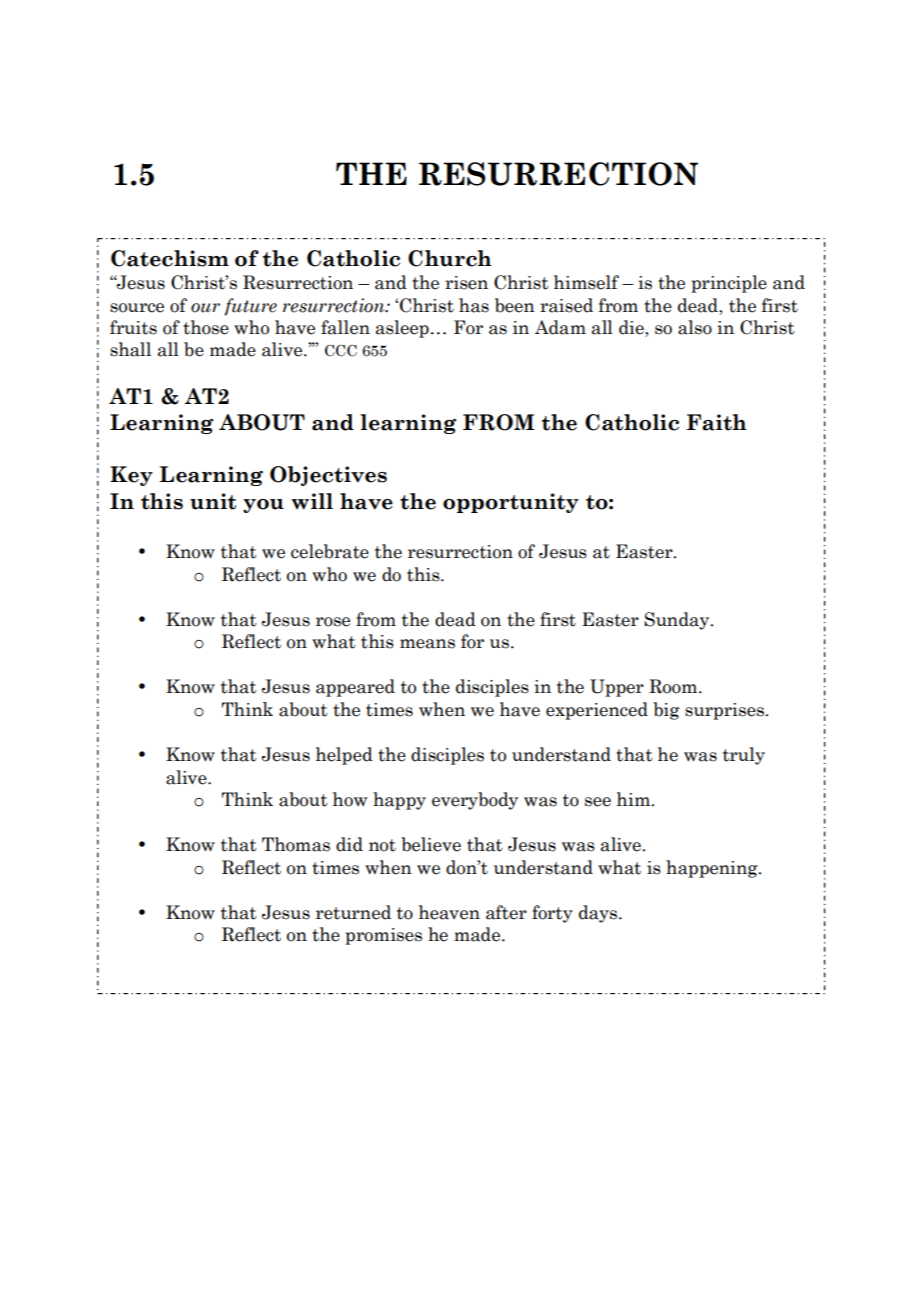  I want to click on truly, so click(744, 756).
